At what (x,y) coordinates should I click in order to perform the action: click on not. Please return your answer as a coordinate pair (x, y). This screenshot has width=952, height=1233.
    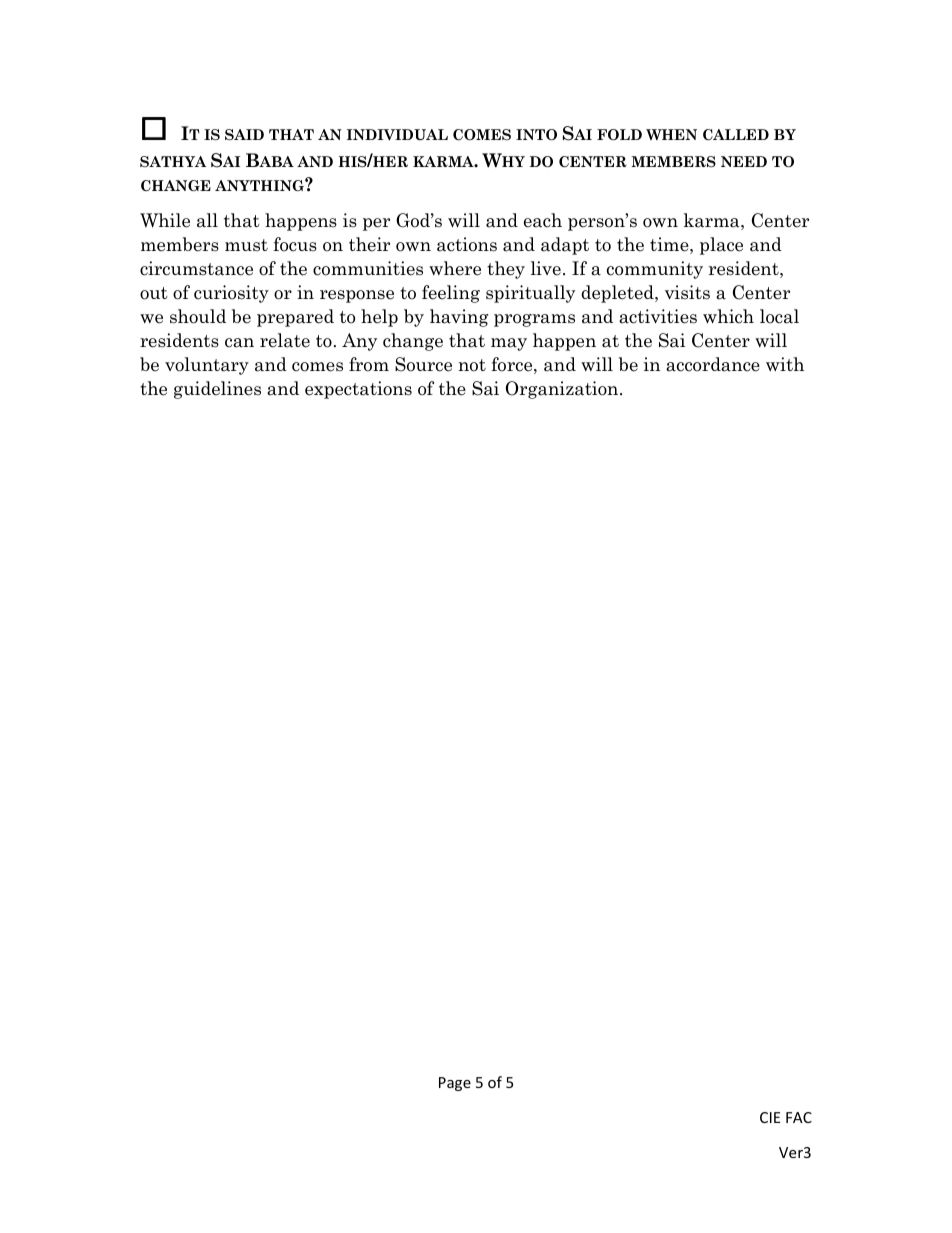
    Looking at the image, I should click on (472, 365).
